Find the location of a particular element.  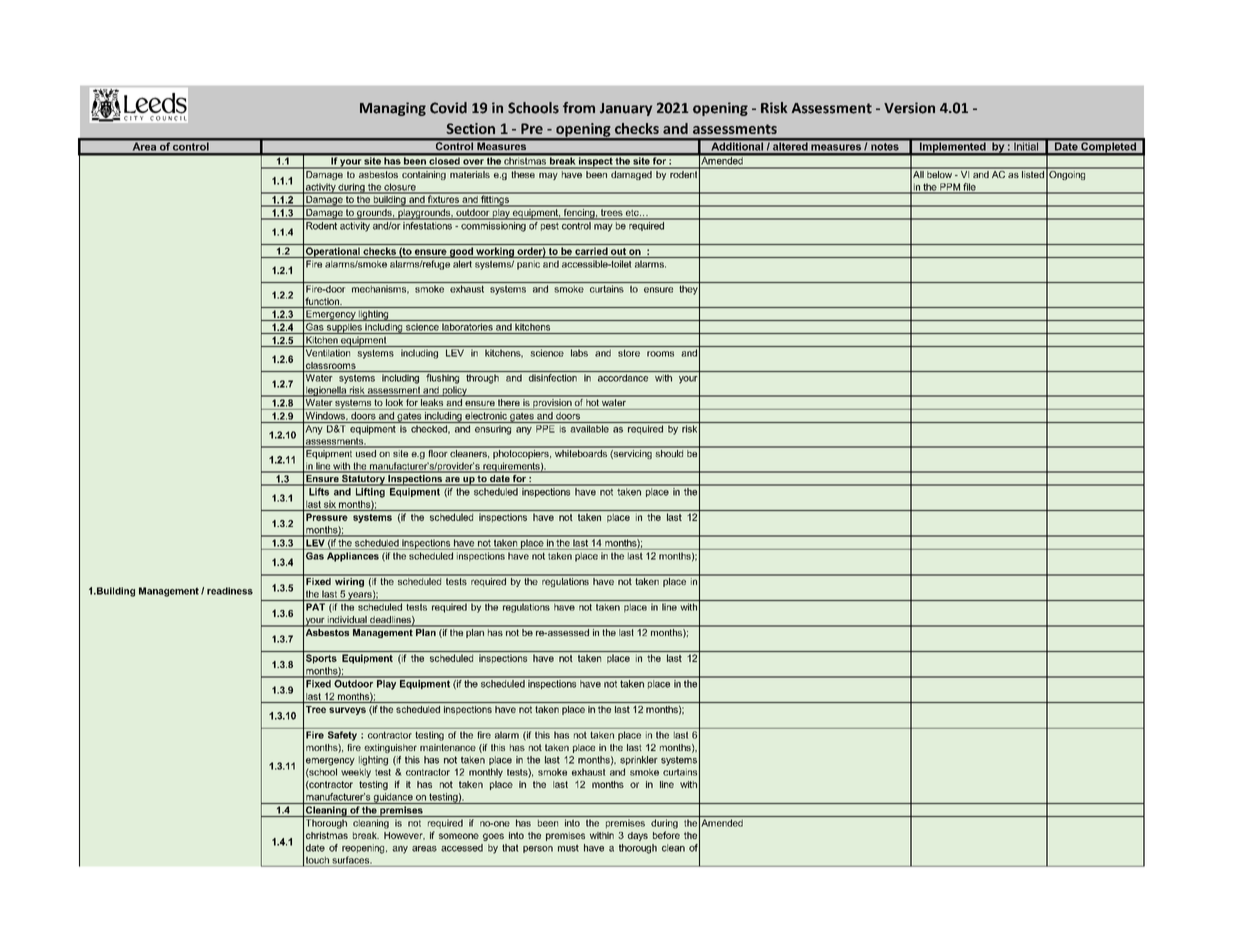

accordance is located at coordinates (623, 378).
